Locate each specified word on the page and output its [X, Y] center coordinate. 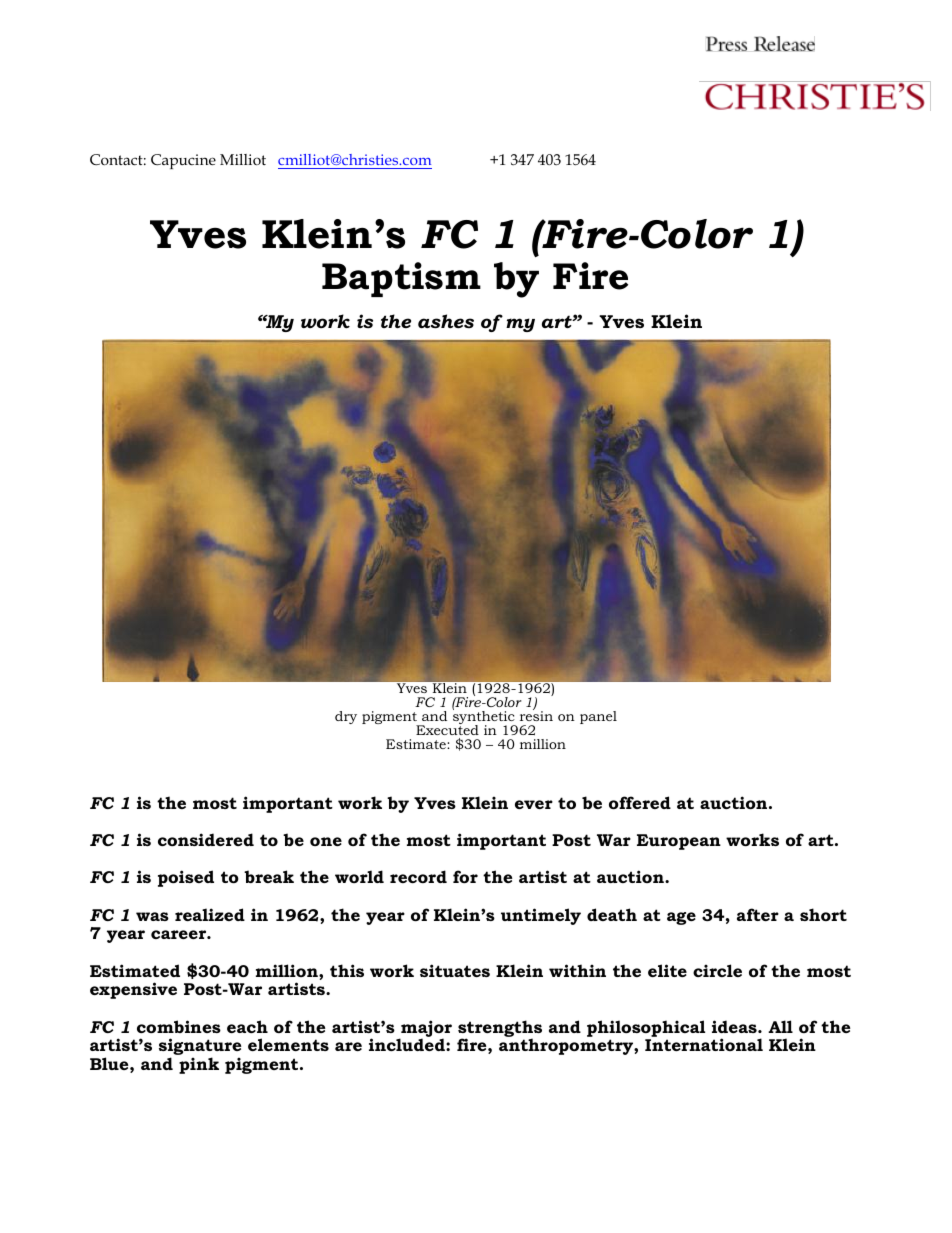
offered [640, 802]
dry [346, 717]
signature [200, 1048]
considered [206, 839]
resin [536, 715]
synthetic [485, 718]
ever [534, 804]
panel [598, 717]
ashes [446, 321]
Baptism [401, 279]
